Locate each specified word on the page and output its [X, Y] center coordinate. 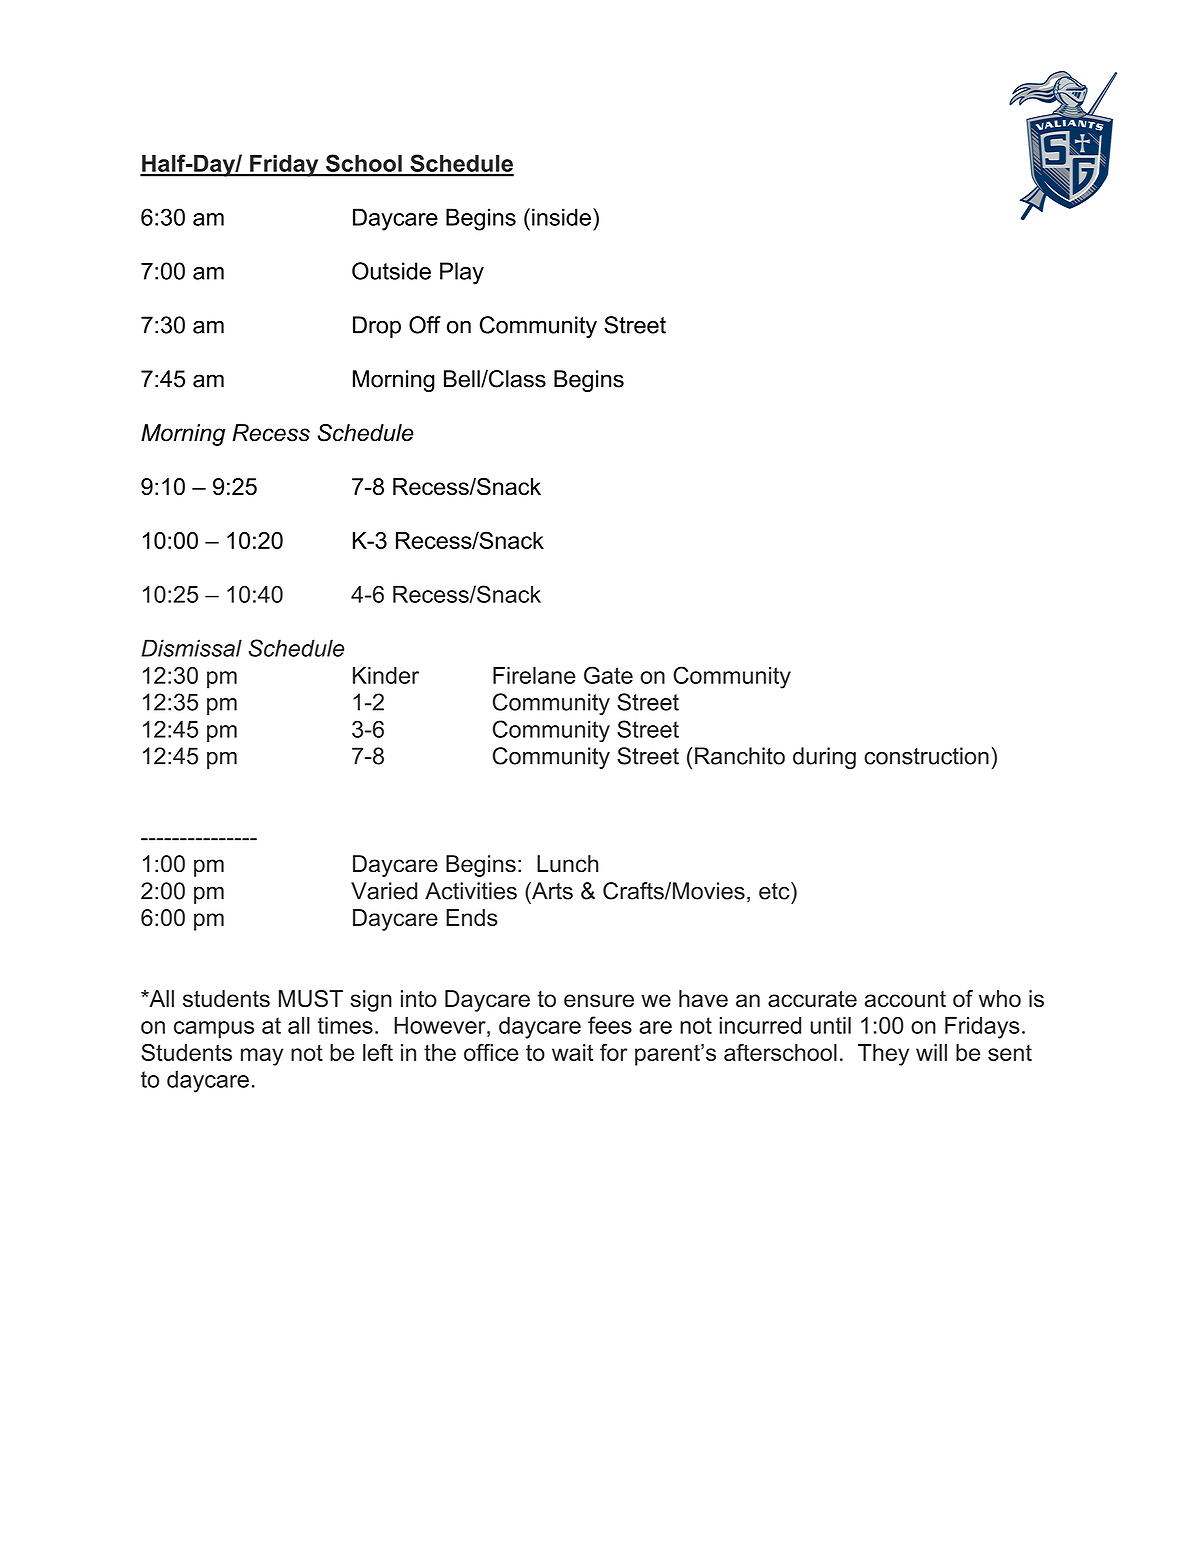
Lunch [567, 864]
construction [926, 756]
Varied [384, 891]
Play [462, 273]
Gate [608, 675]
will [931, 1052]
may [262, 1057]
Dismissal [191, 648]
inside [561, 217]
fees [610, 1025]
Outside [391, 271]
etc [775, 891]
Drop [377, 327]
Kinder [386, 675]
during [824, 758]
